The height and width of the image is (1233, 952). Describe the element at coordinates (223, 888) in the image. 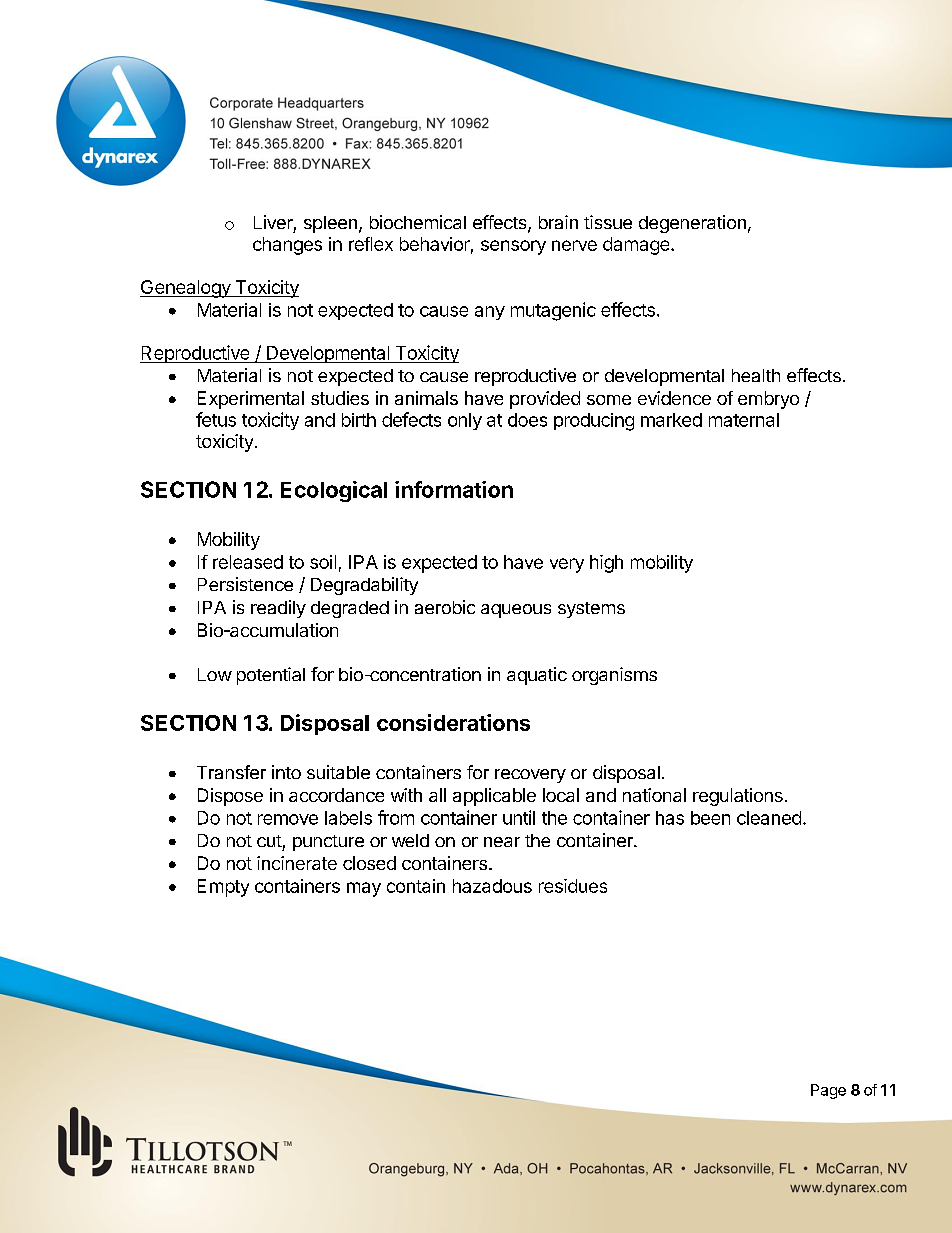

I see `Empty` at that location.
